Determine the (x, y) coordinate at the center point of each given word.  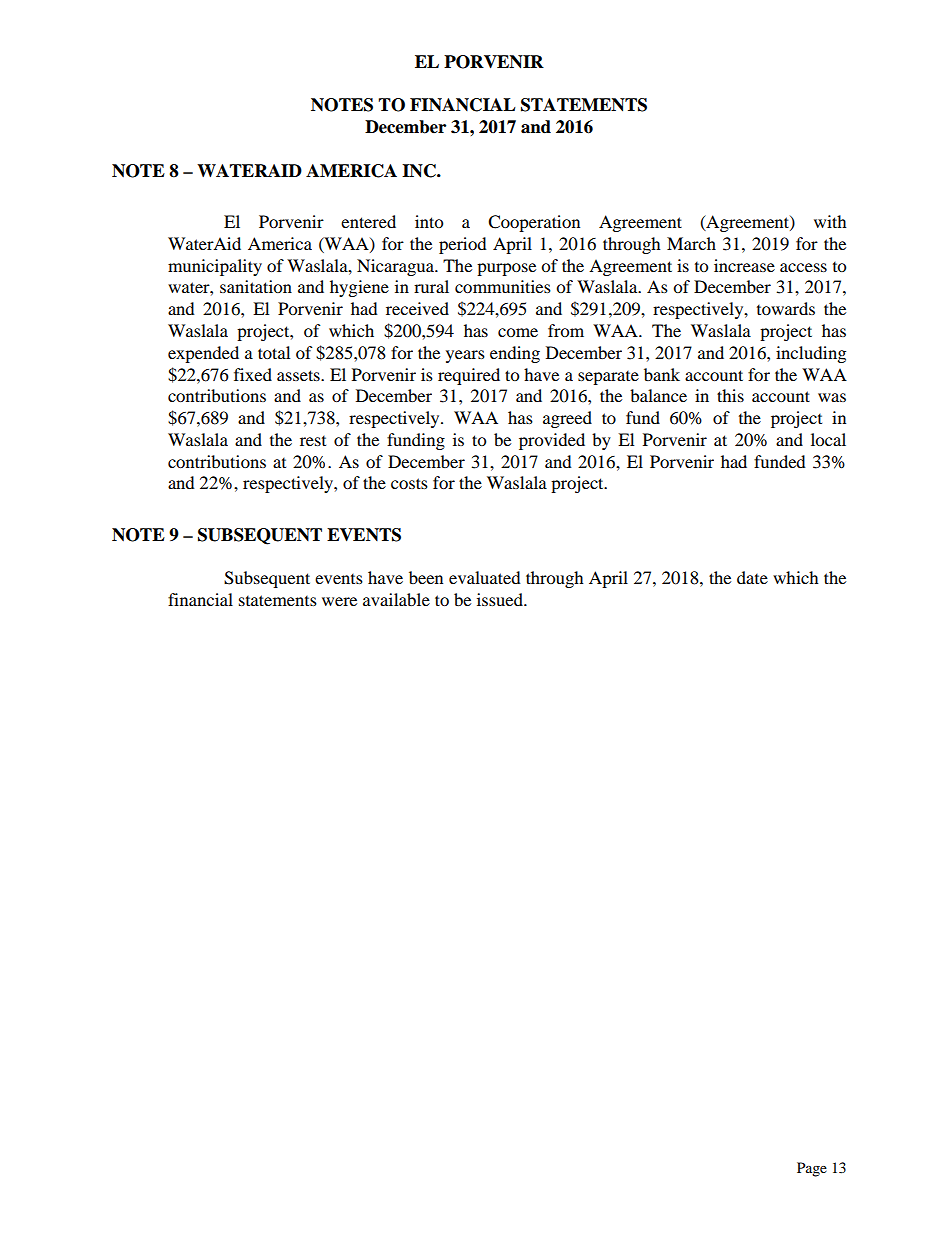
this (730, 395)
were (339, 601)
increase (744, 265)
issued (501, 599)
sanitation (256, 286)
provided (552, 441)
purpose (506, 269)
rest (313, 441)
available (396, 599)
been (426, 577)
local (828, 439)
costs (409, 483)
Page (812, 1169)
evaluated (485, 577)
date (752, 577)
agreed (567, 419)
